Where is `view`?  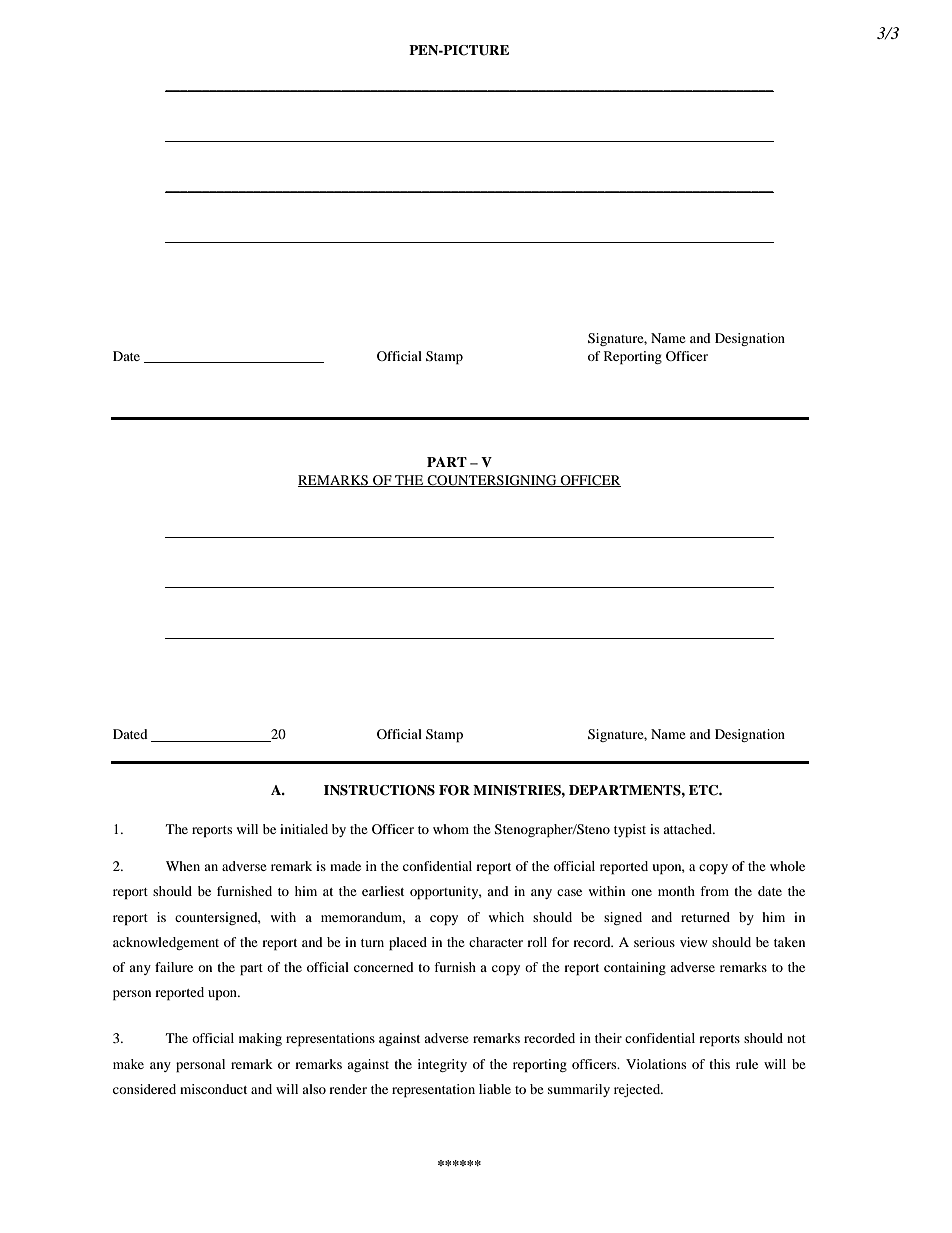
view is located at coordinates (694, 942).
